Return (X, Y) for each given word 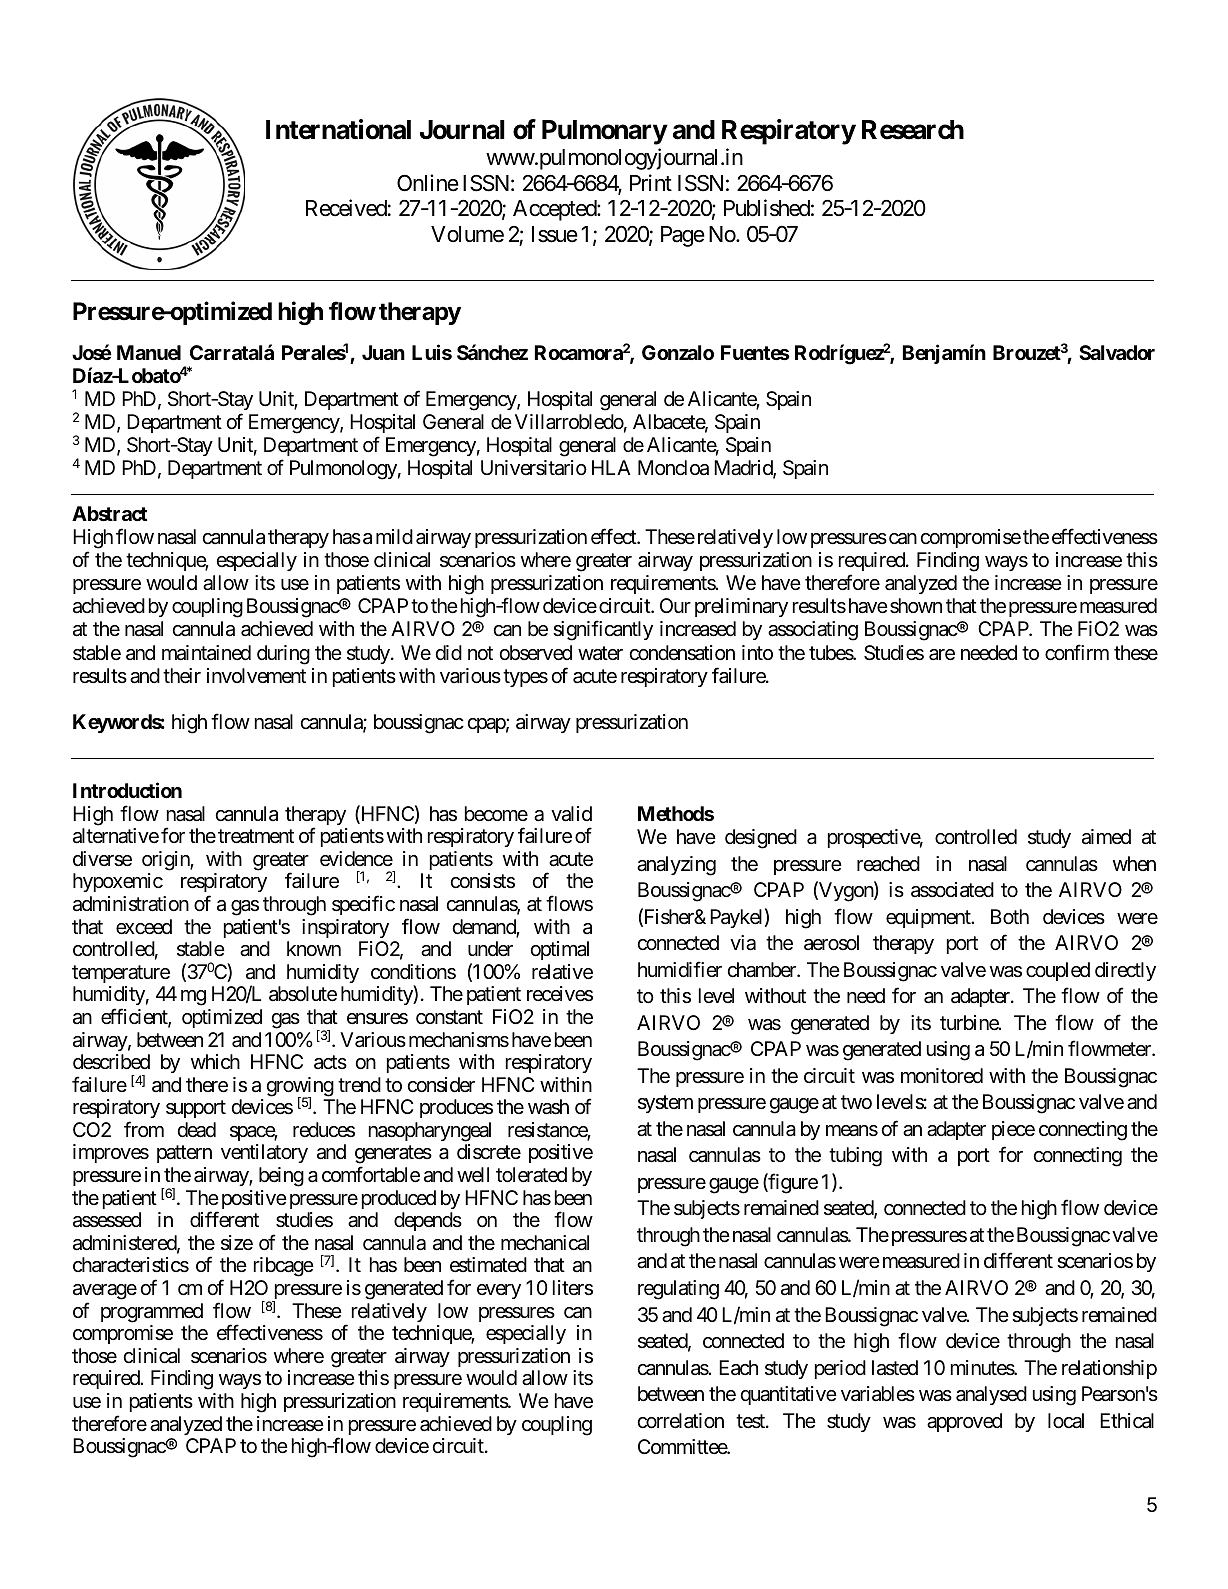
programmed (152, 1313)
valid (571, 814)
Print (651, 182)
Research (913, 130)
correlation (680, 1421)
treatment (256, 837)
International (338, 129)
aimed (1106, 837)
